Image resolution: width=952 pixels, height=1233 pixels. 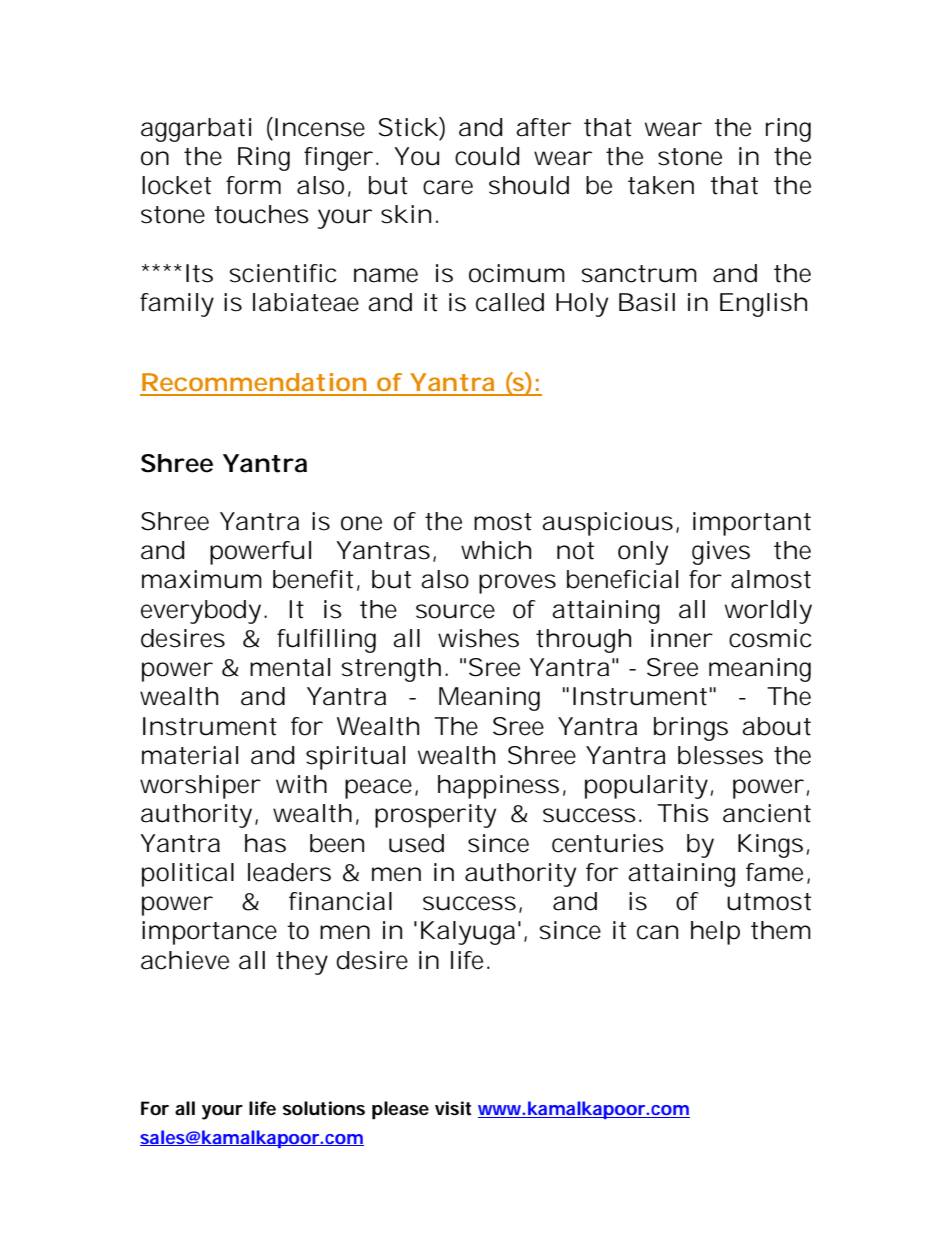 What do you see at coordinates (253, 185) in the document?
I see `form` at bounding box center [253, 185].
